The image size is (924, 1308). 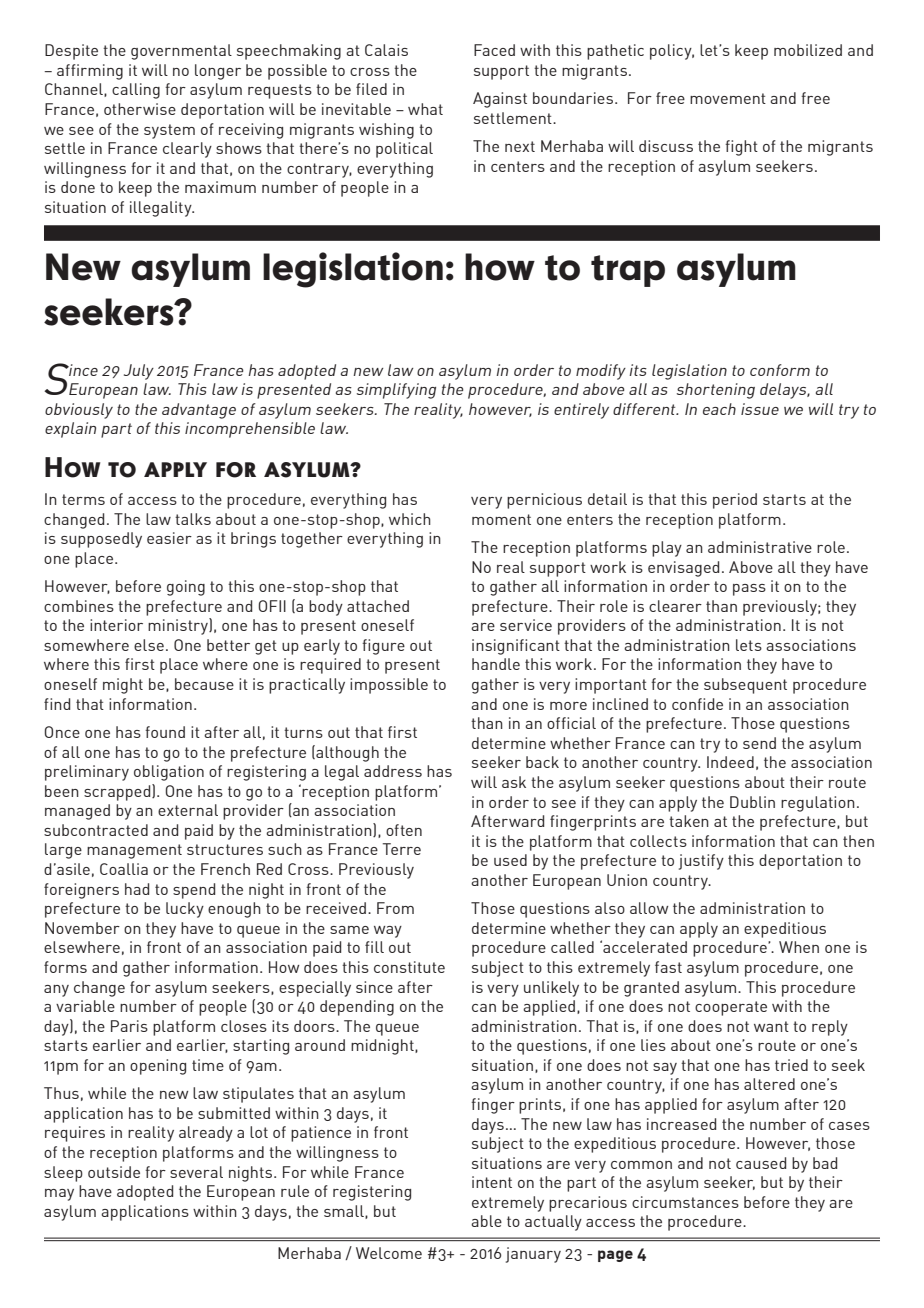 I want to click on intent, so click(x=492, y=1182).
